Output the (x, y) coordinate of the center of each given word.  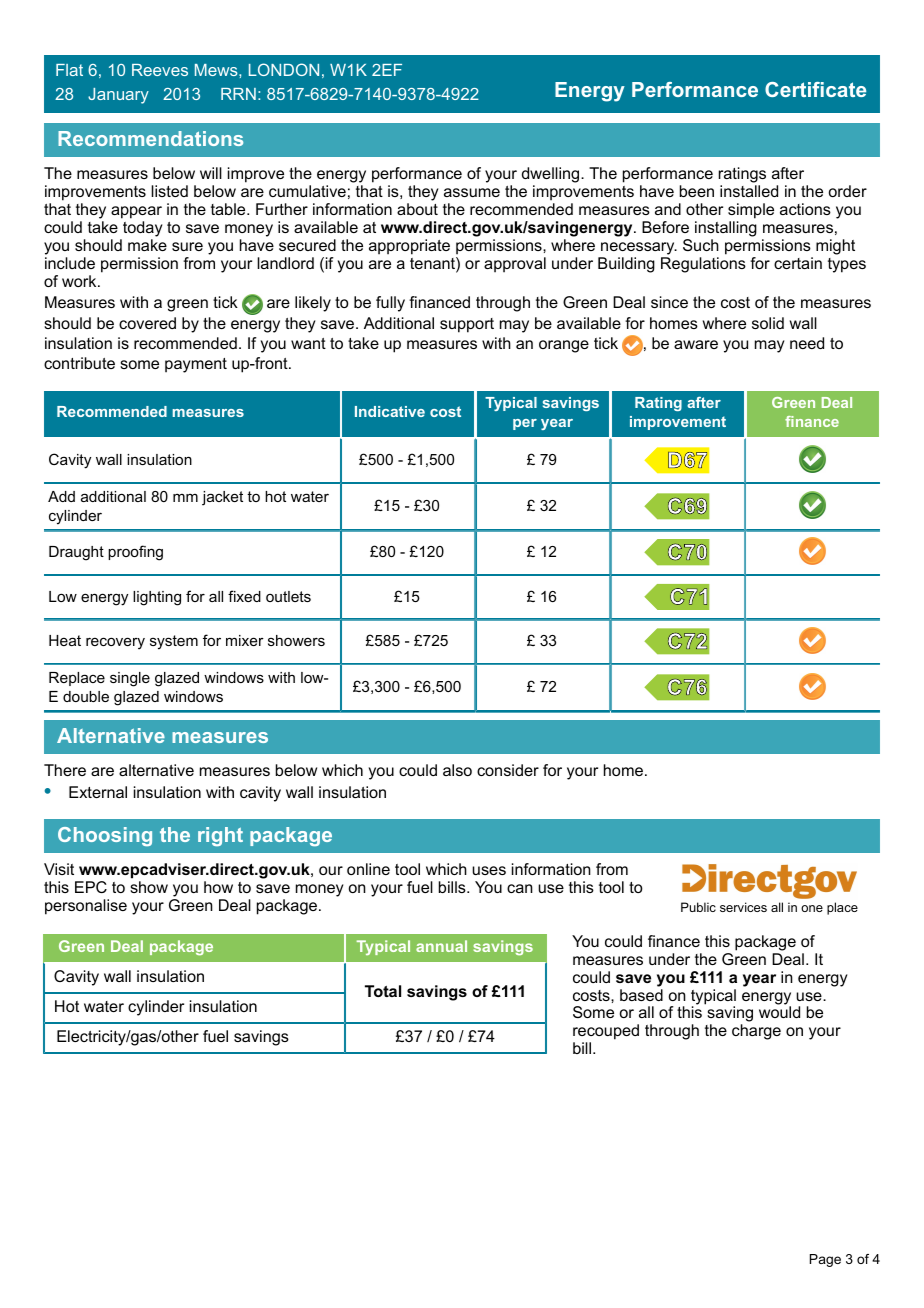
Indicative (390, 411)
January (118, 96)
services (743, 907)
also (457, 770)
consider (508, 770)
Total (383, 991)
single (130, 679)
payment (196, 365)
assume (472, 192)
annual (441, 946)
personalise (86, 907)
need (807, 343)
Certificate (815, 89)
